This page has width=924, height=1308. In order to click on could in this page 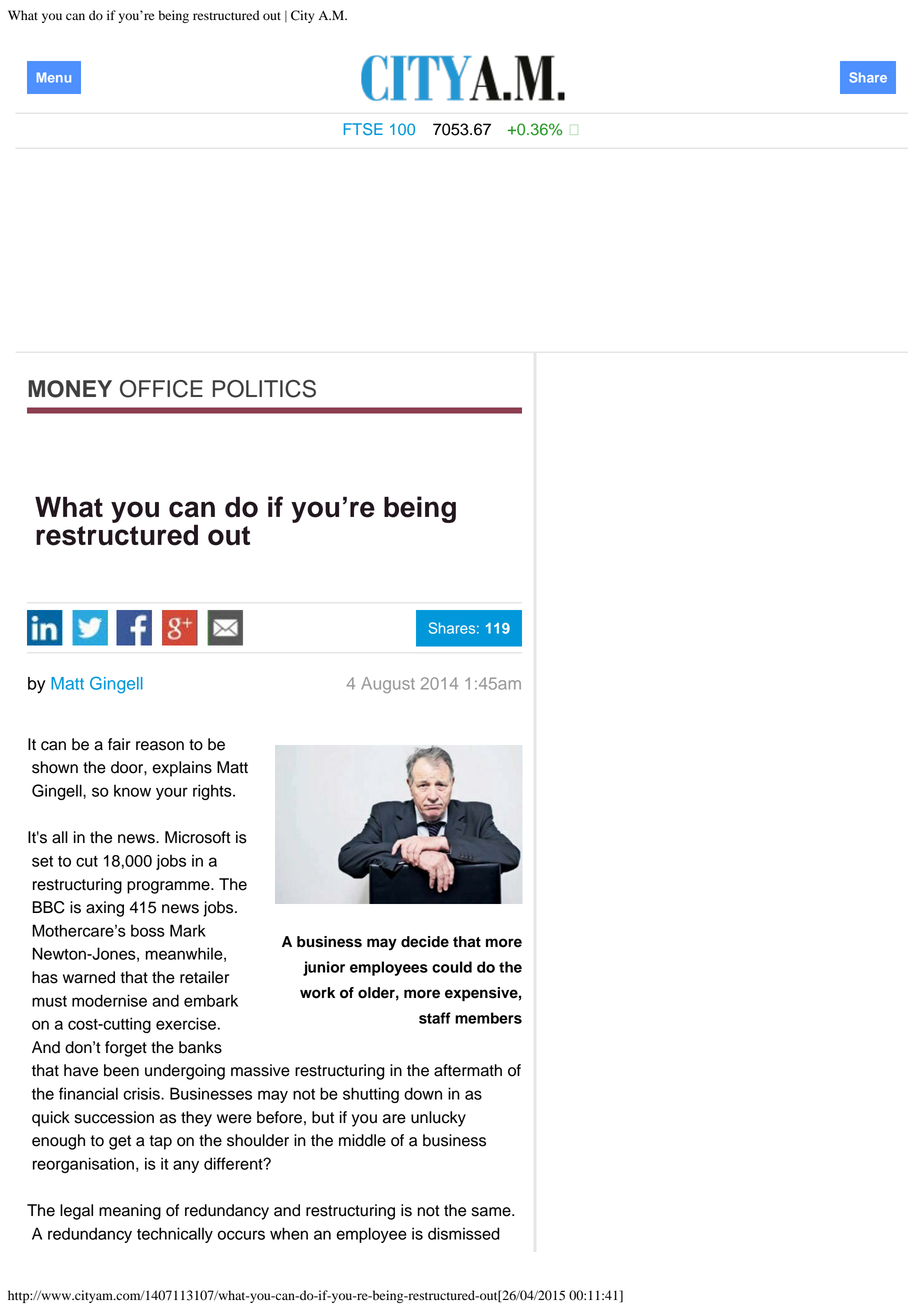, I will do `click(452, 967)`.
